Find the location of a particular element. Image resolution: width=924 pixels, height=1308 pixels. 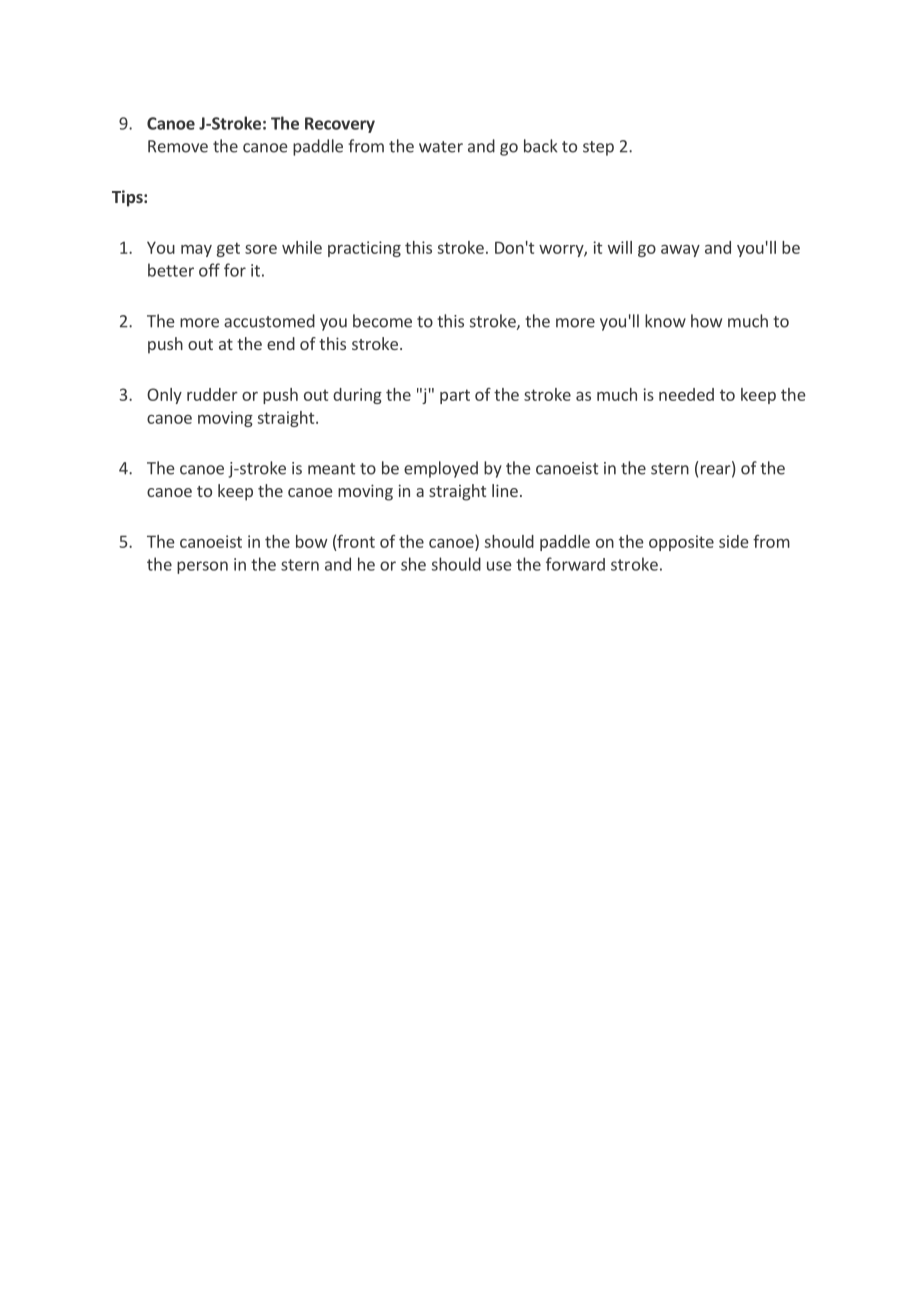

needed is located at coordinates (686, 394).
